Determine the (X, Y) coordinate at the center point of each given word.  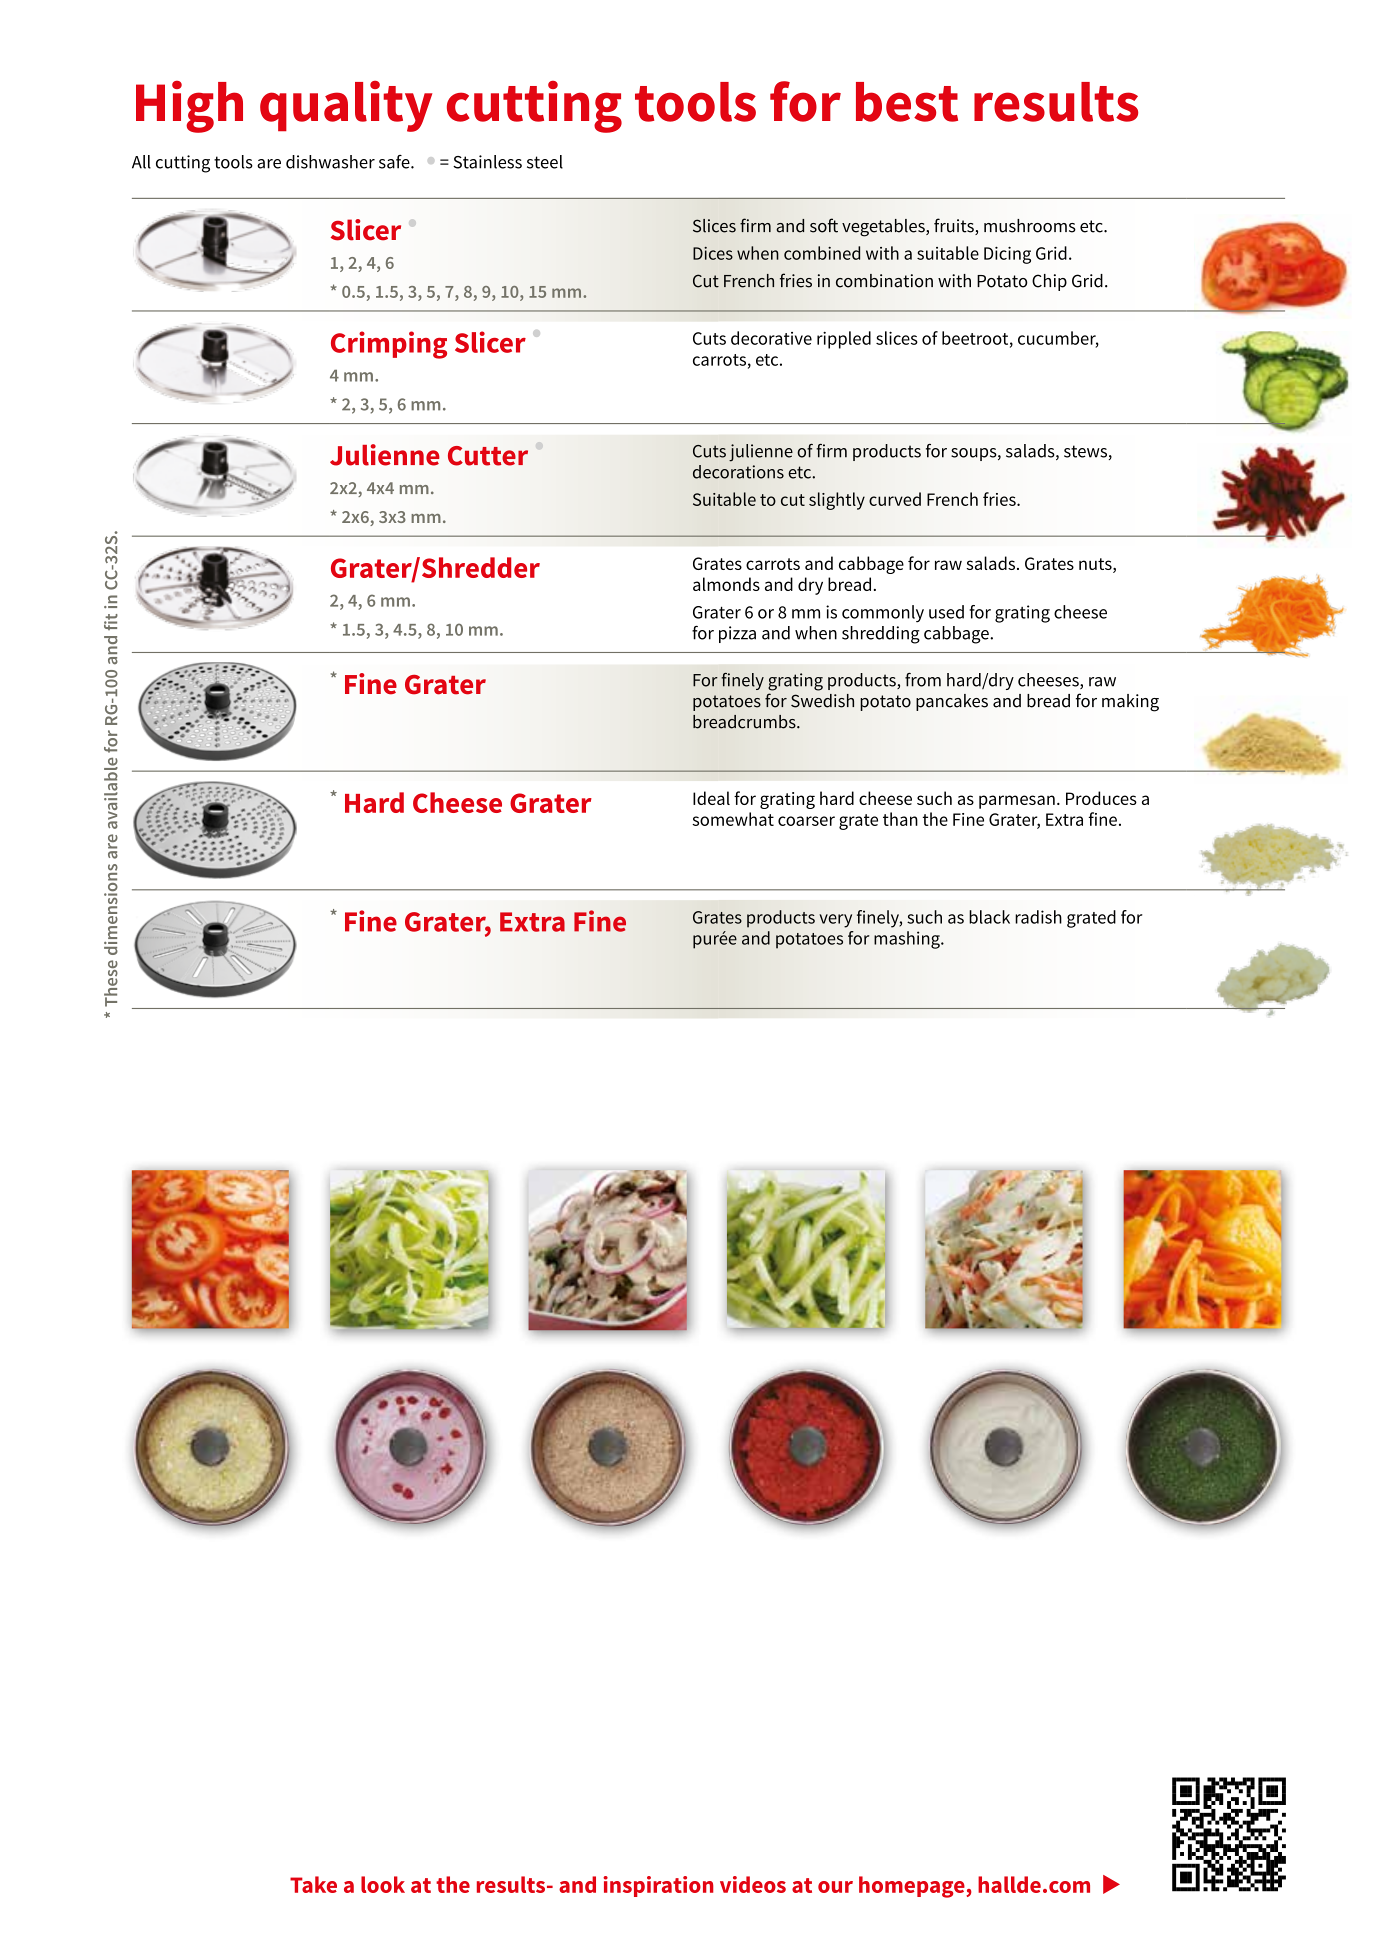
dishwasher (330, 162)
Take (313, 1884)
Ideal (711, 798)
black (989, 917)
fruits (955, 226)
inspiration (658, 1886)
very (835, 921)
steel (545, 162)
